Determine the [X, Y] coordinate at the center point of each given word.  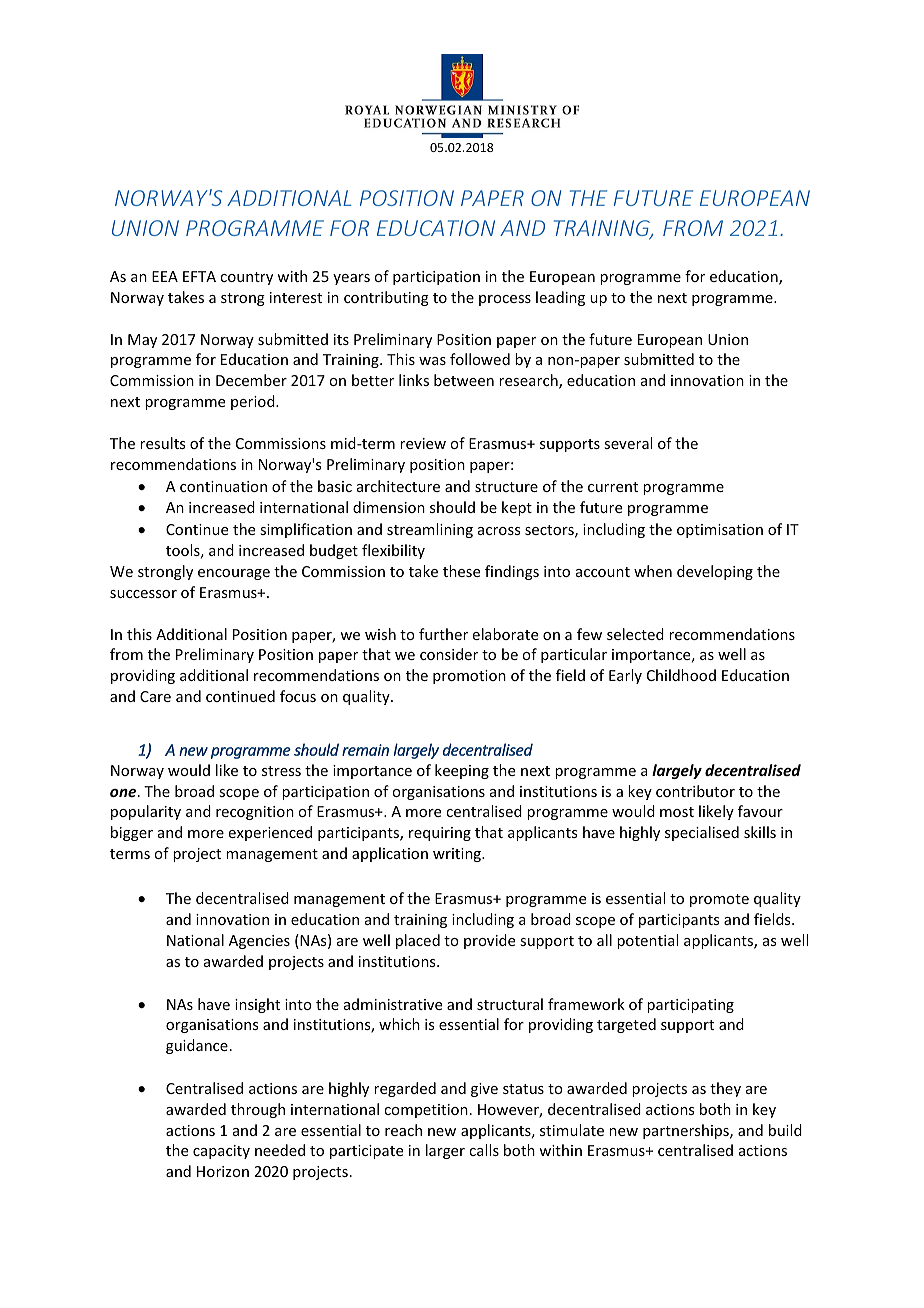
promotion [469, 677]
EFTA [199, 276]
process [505, 300]
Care [155, 696]
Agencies [259, 942]
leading [560, 298]
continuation [223, 486]
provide [489, 941]
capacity [221, 1152]
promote [719, 900]
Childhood [681, 675]
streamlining [430, 530]
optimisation [720, 531]
